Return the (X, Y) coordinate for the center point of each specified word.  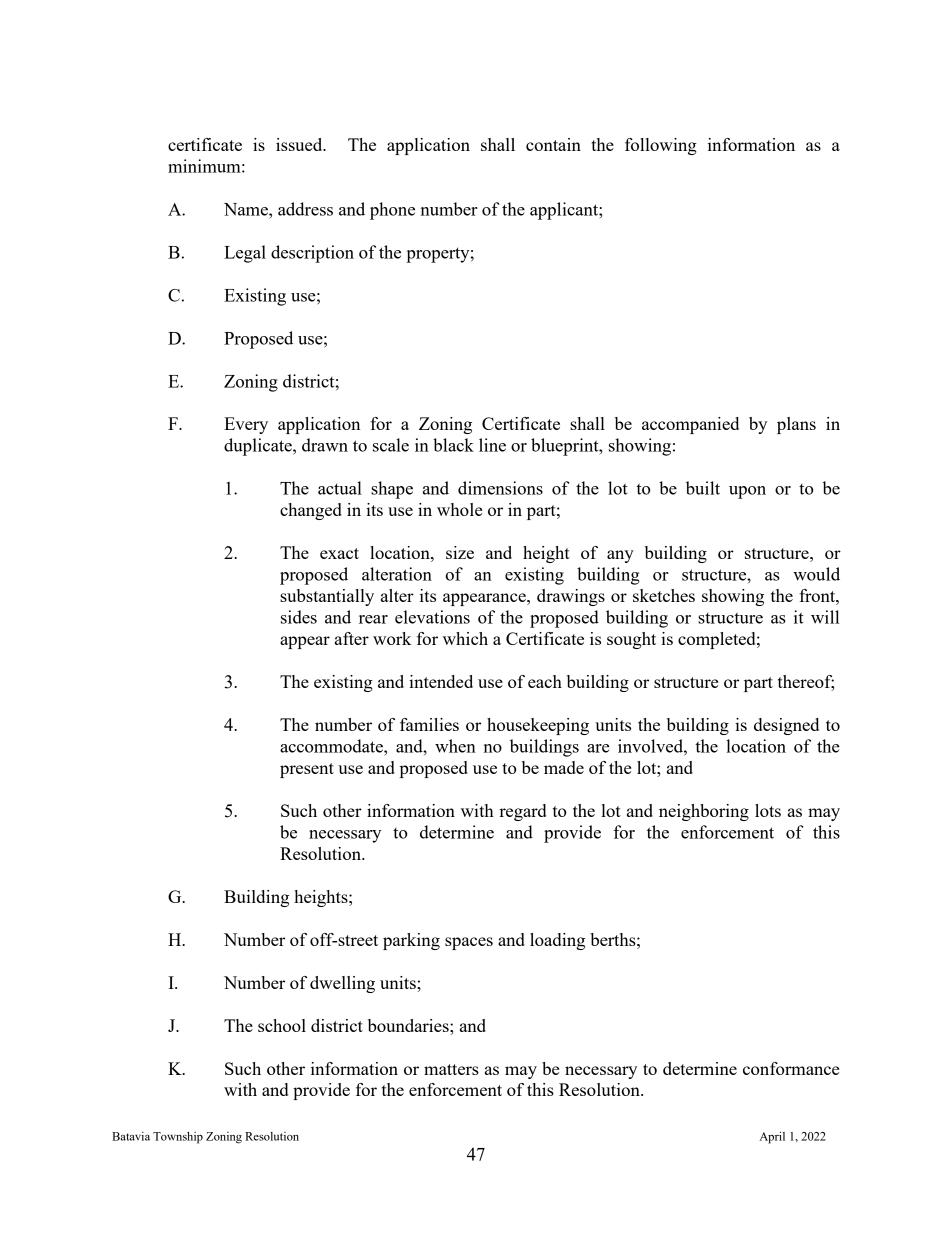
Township (178, 1138)
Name (247, 209)
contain (553, 144)
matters (451, 1069)
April (772, 1137)
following (661, 146)
